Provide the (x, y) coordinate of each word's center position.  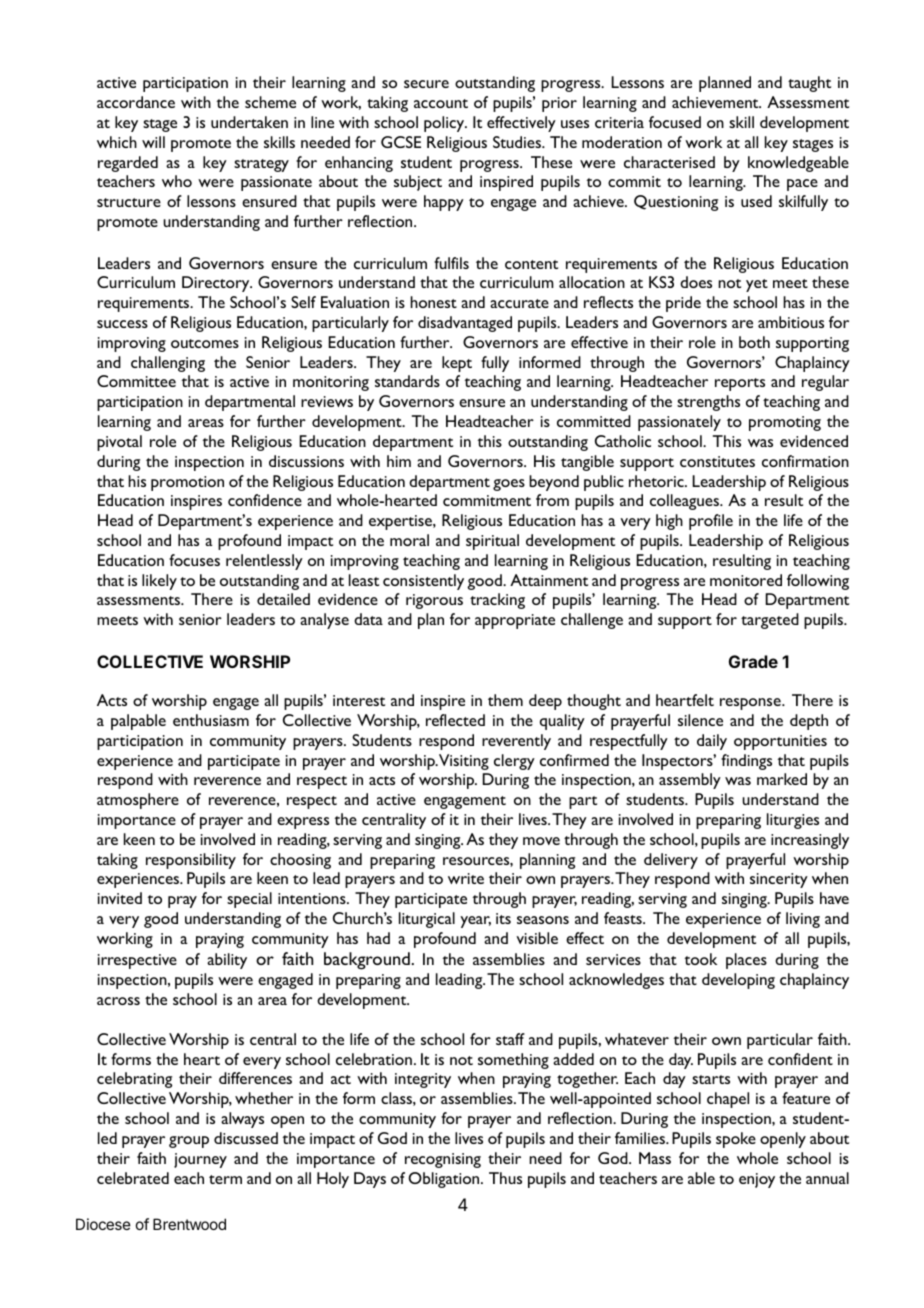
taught (809, 84)
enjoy (757, 1180)
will (153, 142)
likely (159, 582)
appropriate (515, 621)
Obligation (445, 1180)
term (225, 1179)
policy (445, 124)
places (746, 961)
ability (227, 961)
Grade (753, 661)
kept (457, 364)
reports (740, 384)
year (475, 922)
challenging (168, 364)
